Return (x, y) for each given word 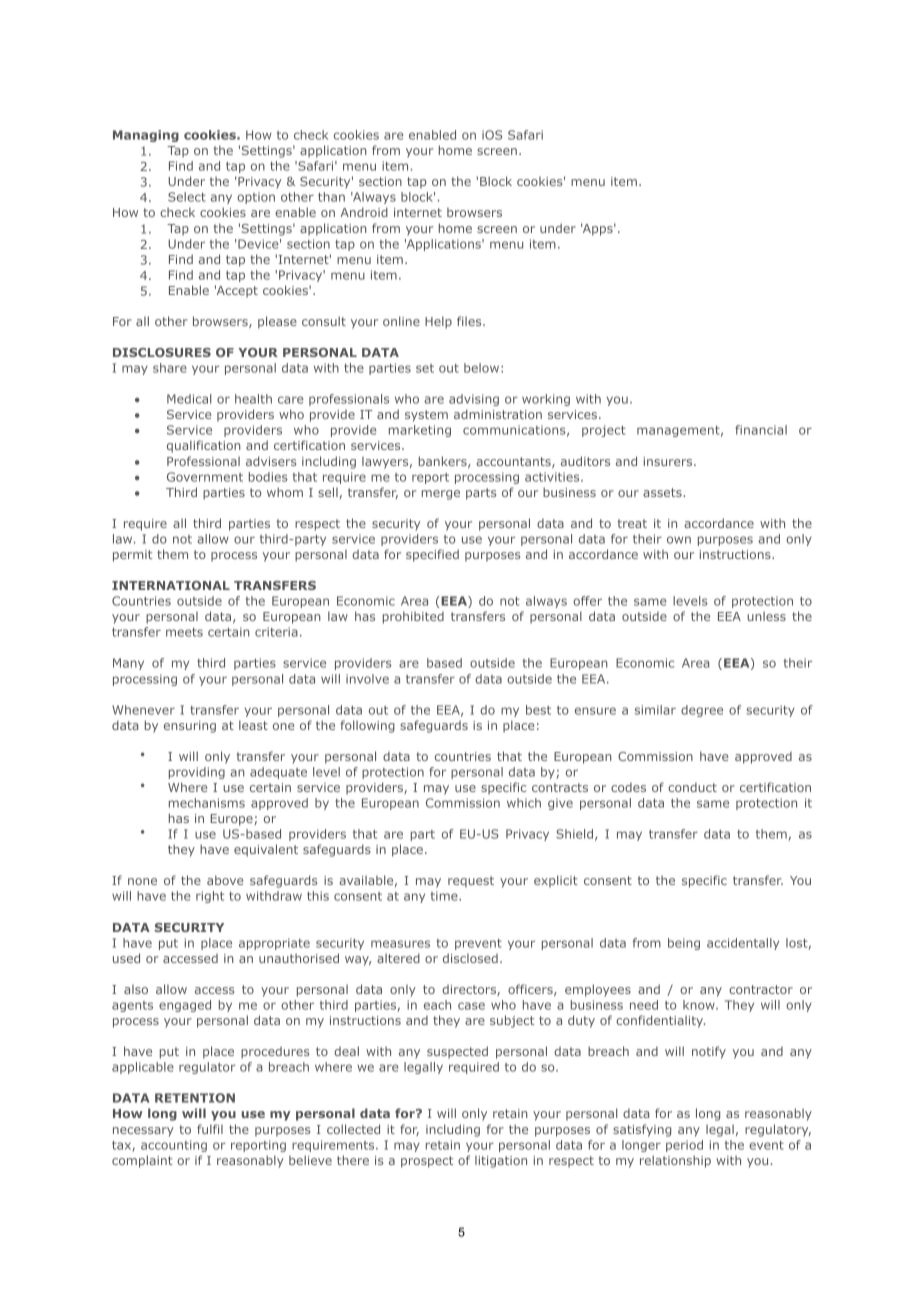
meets (184, 632)
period (684, 1146)
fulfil (210, 1129)
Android (364, 212)
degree (702, 711)
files (470, 321)
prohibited (413, 617)
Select (187, 197)
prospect (427, 1162)
